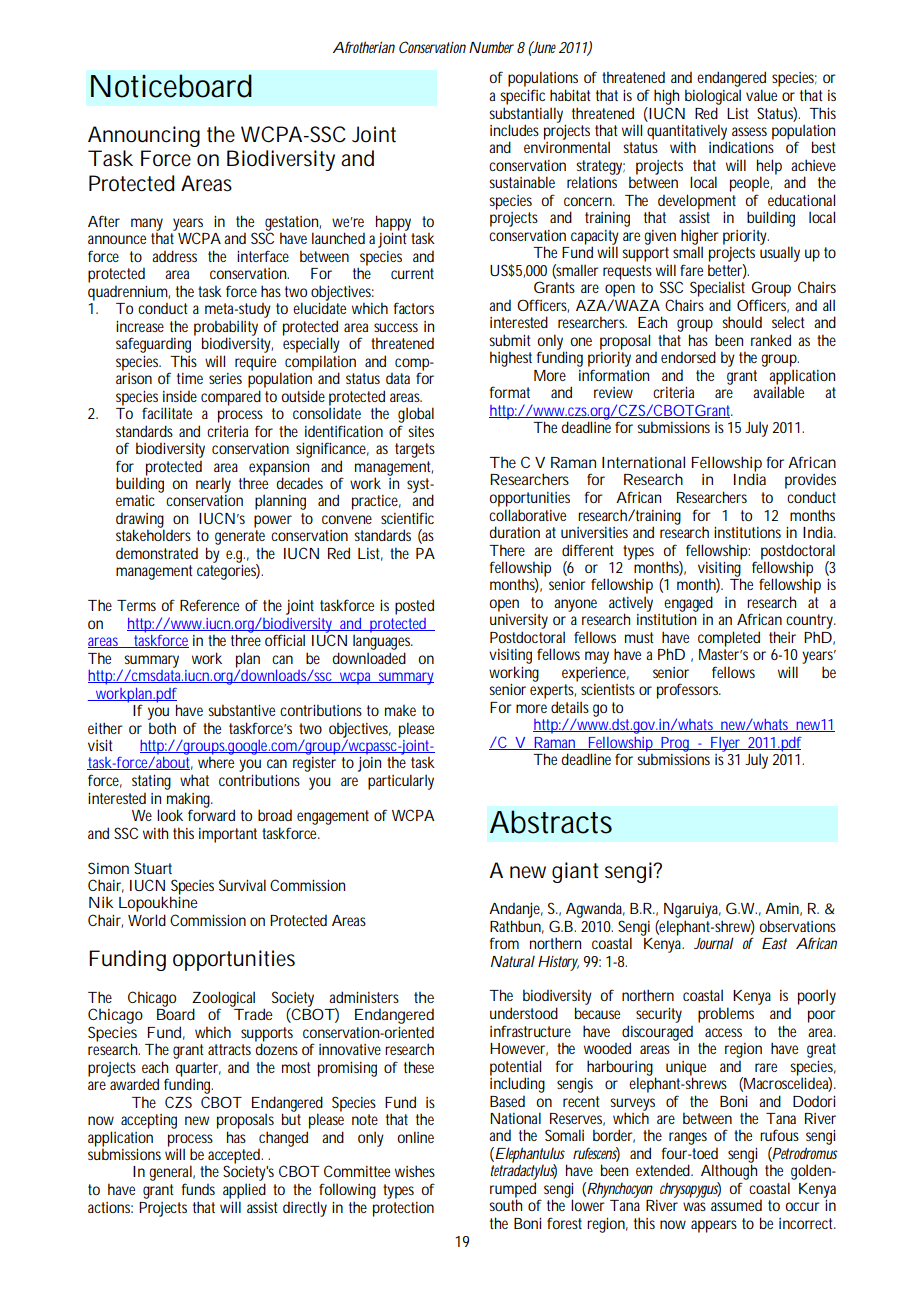 The width and height of the screenshot is (924, 1308). Describe the element at coordinates (144, 136) in the screenshot. I see `Announcing` at that location.
